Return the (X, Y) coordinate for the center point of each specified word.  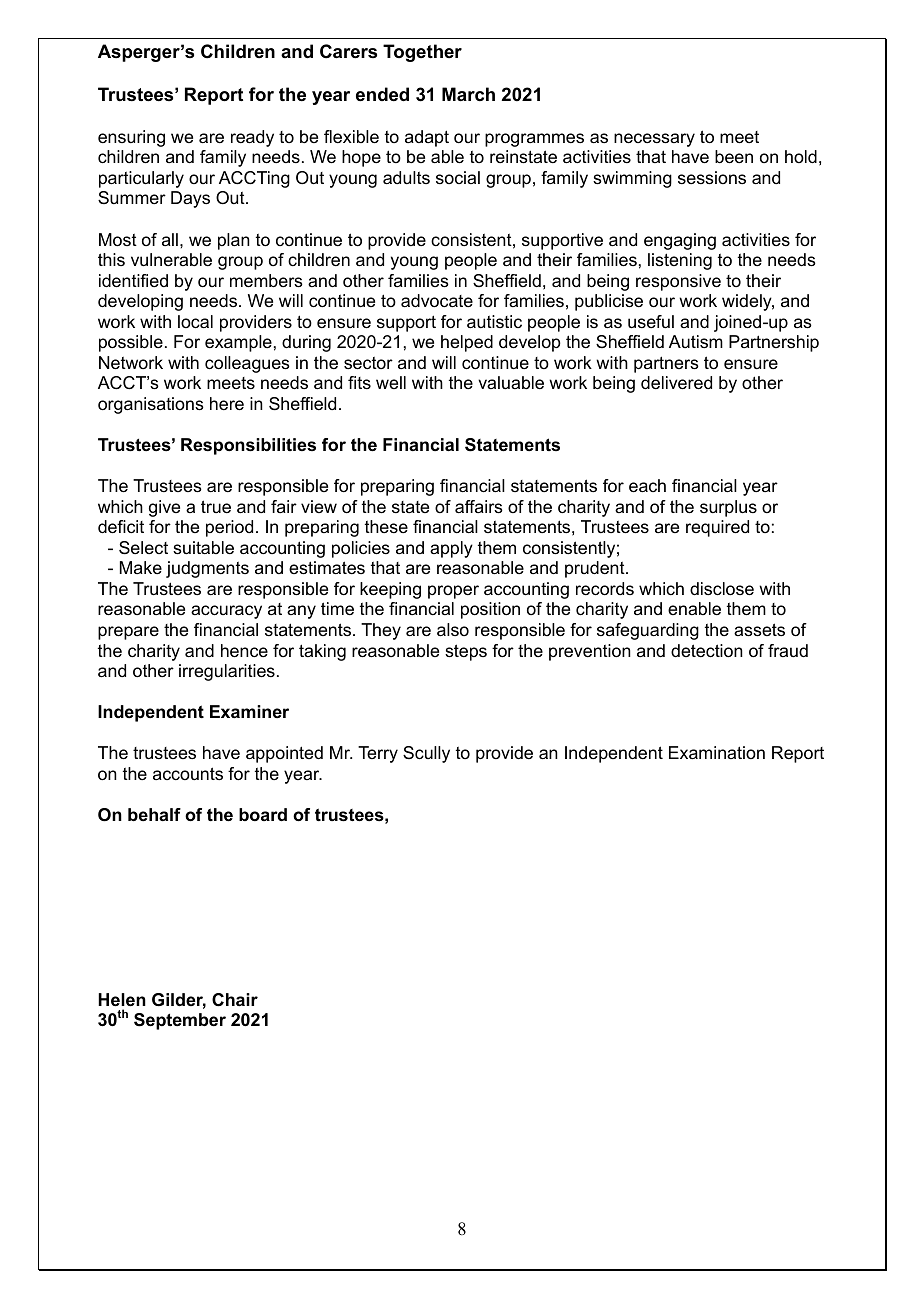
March (468, 94)
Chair (235, 1000)
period (229, 528)
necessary (654, 140)
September (180, 1021)
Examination (717, 753)
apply (451, 549)
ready (252, 138)
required (717, 528)
